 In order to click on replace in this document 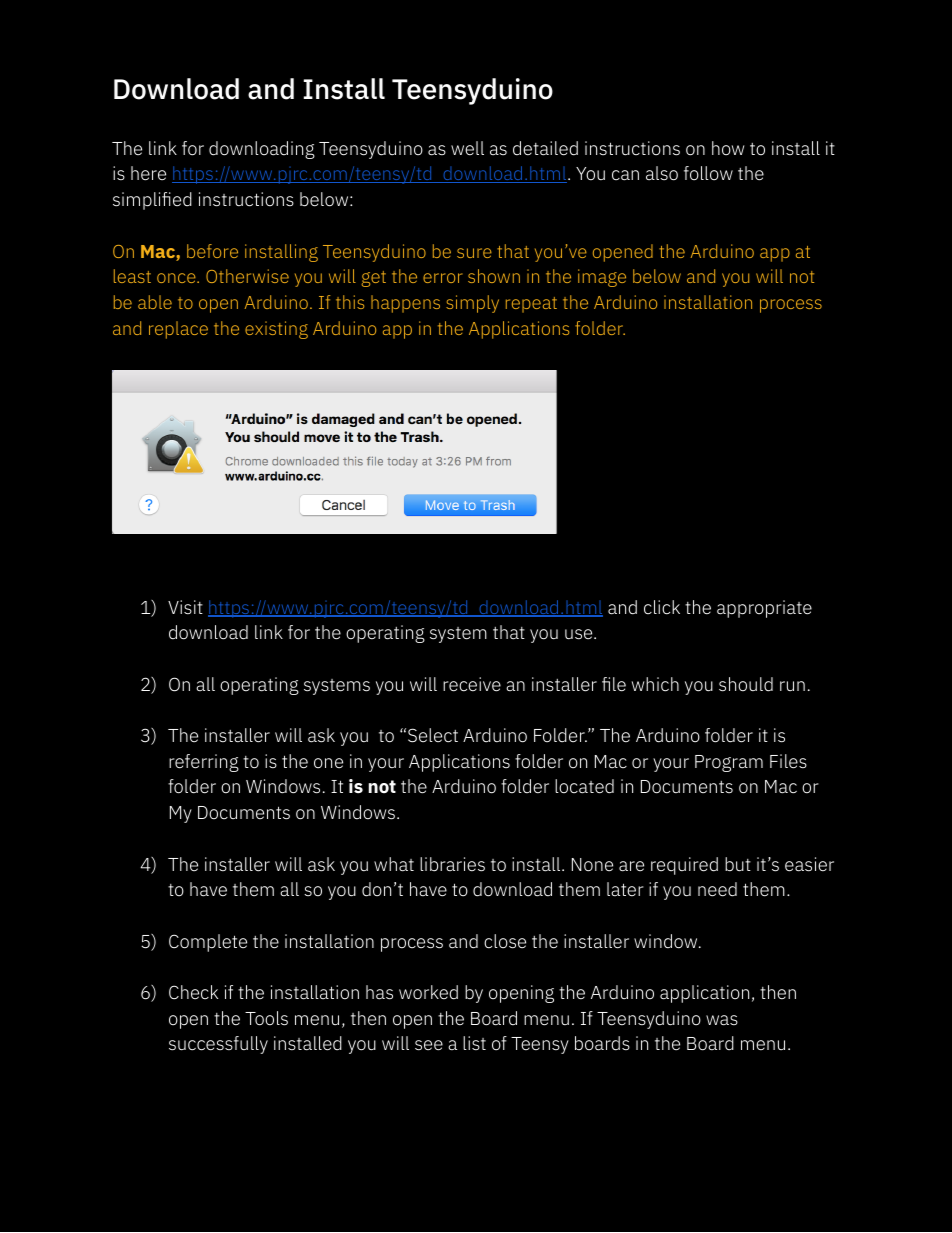, I will do `click(178, 330)`.
